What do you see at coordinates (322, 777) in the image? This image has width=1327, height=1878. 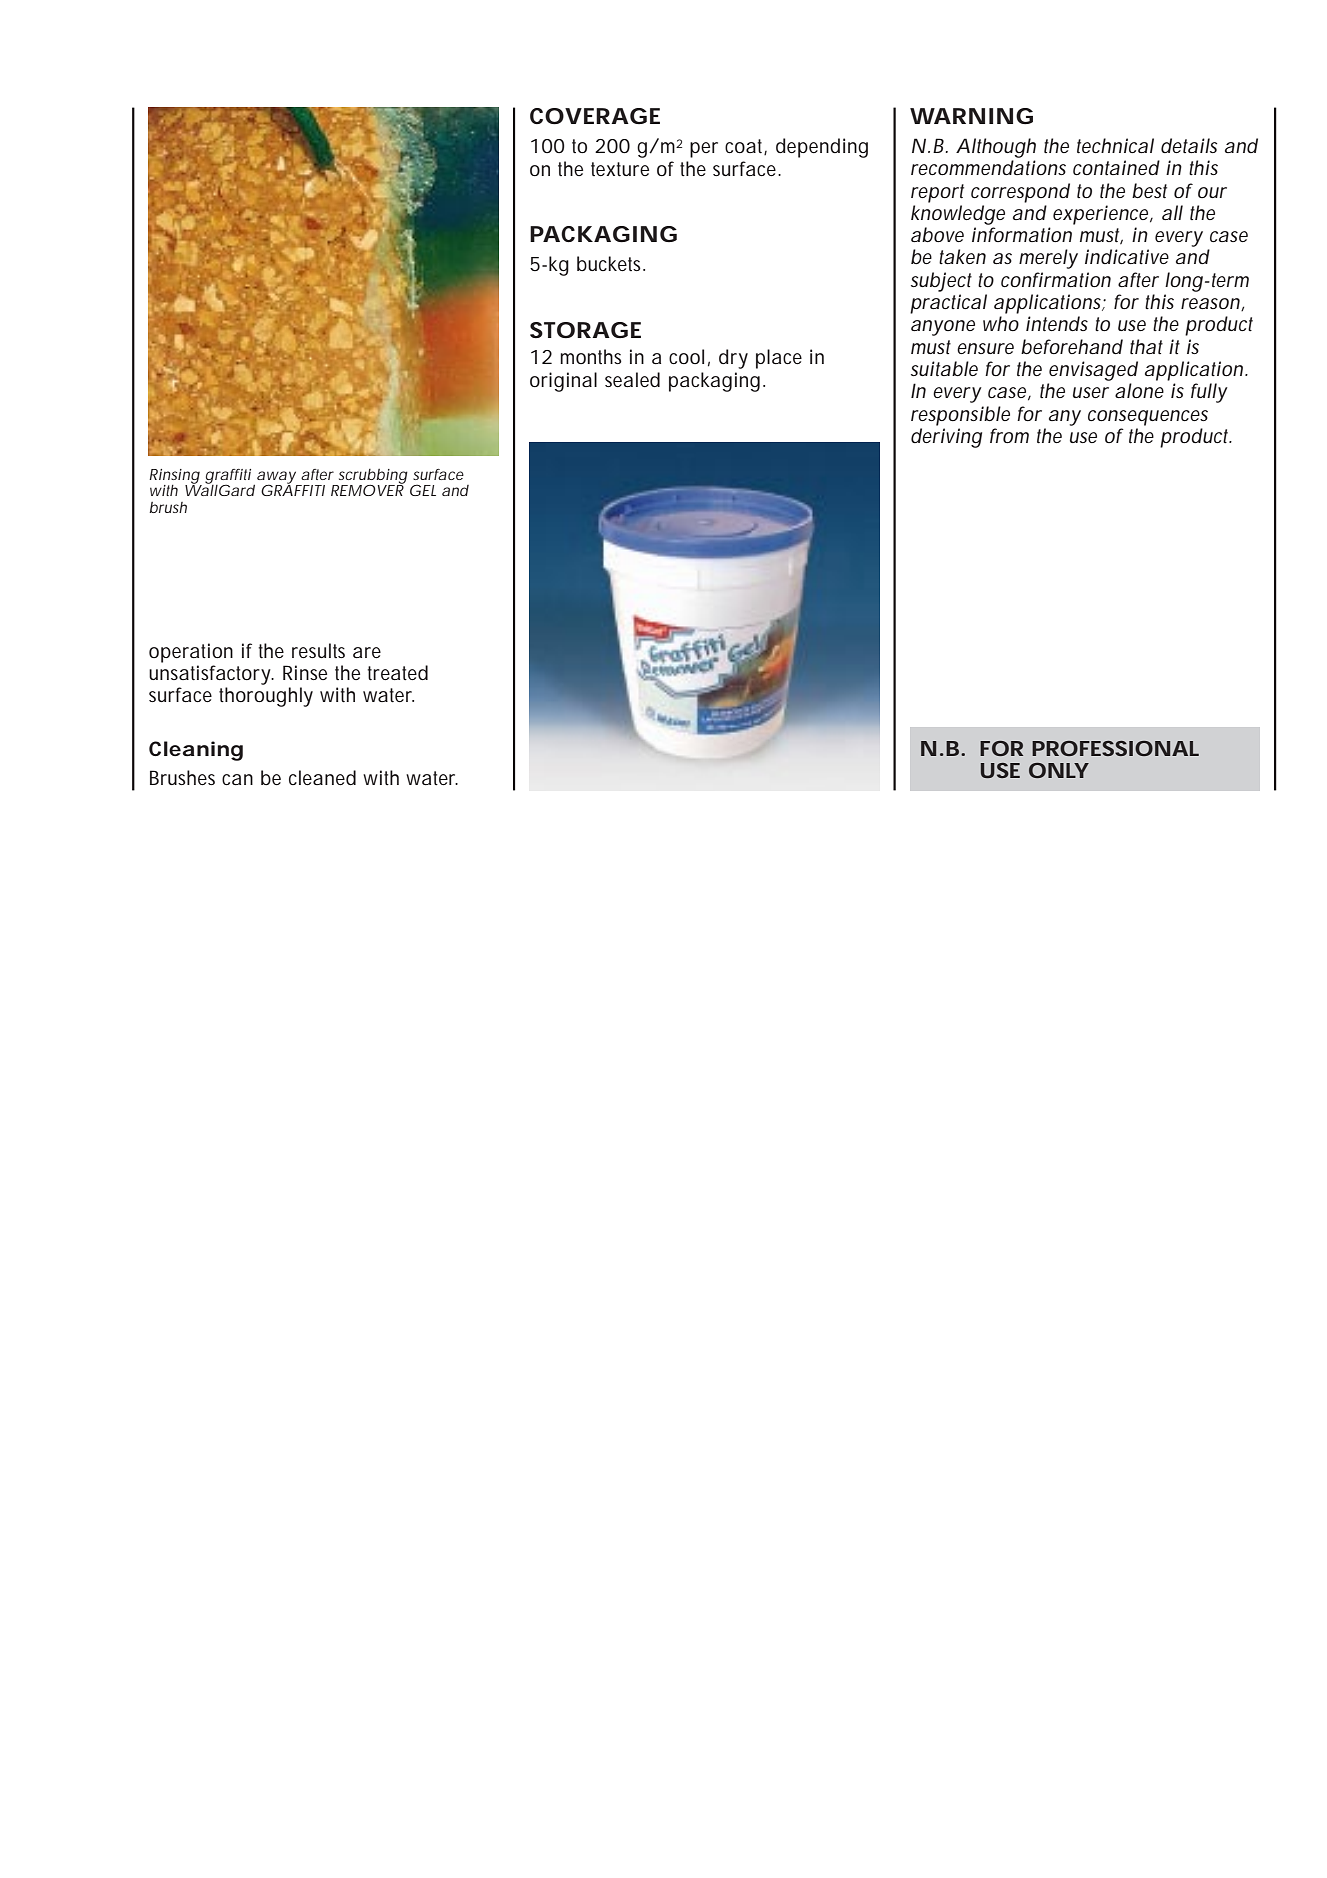 I see `cleaned` at bounding box center [322, 777].
